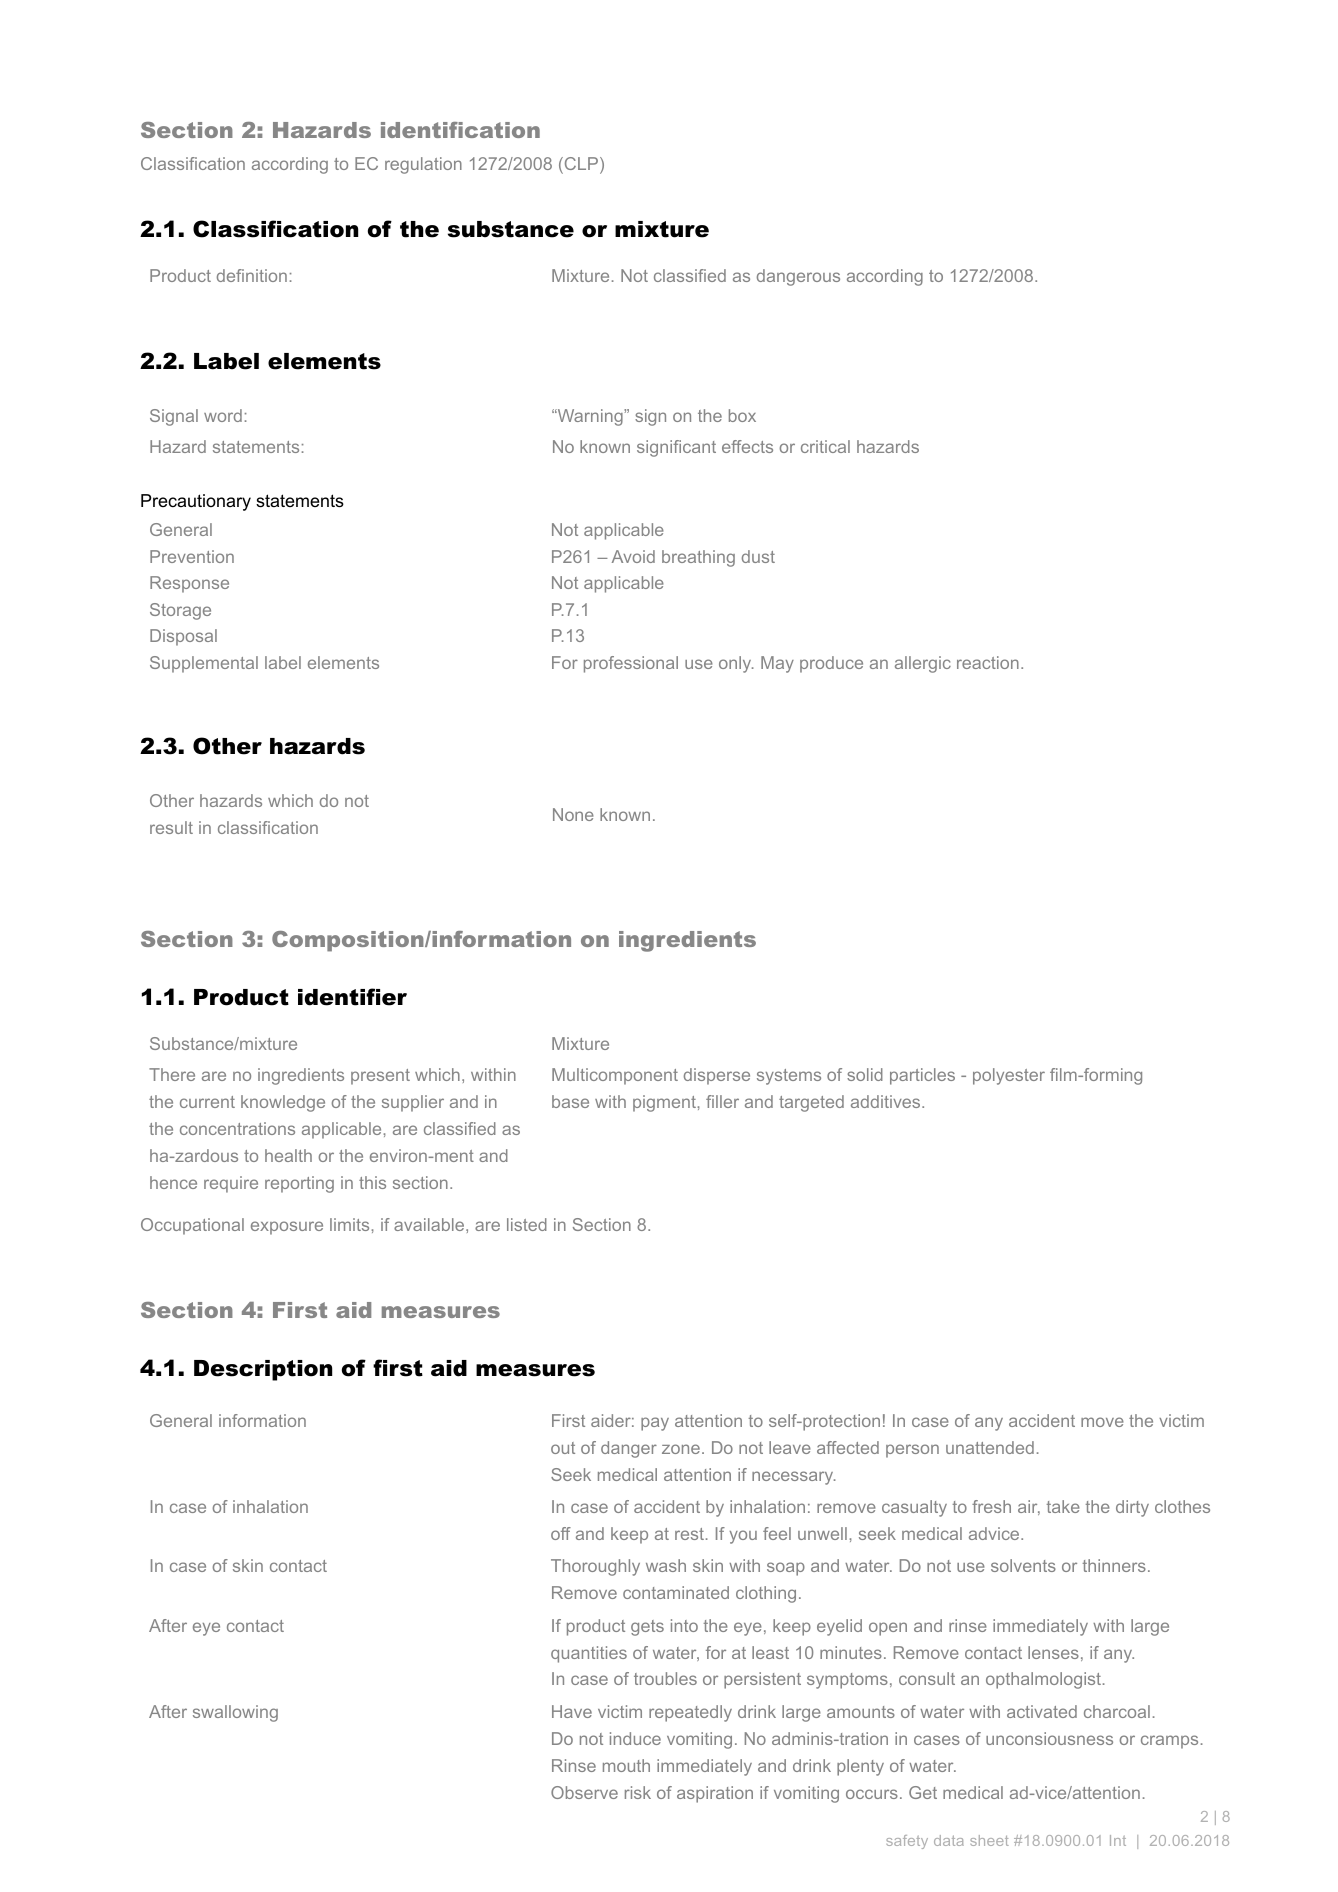 This document has height=1892, width=1338. What do you see at coordinates (715, 1794) in the document?
I see `aspiration` at bounding box center [715, 1794].
